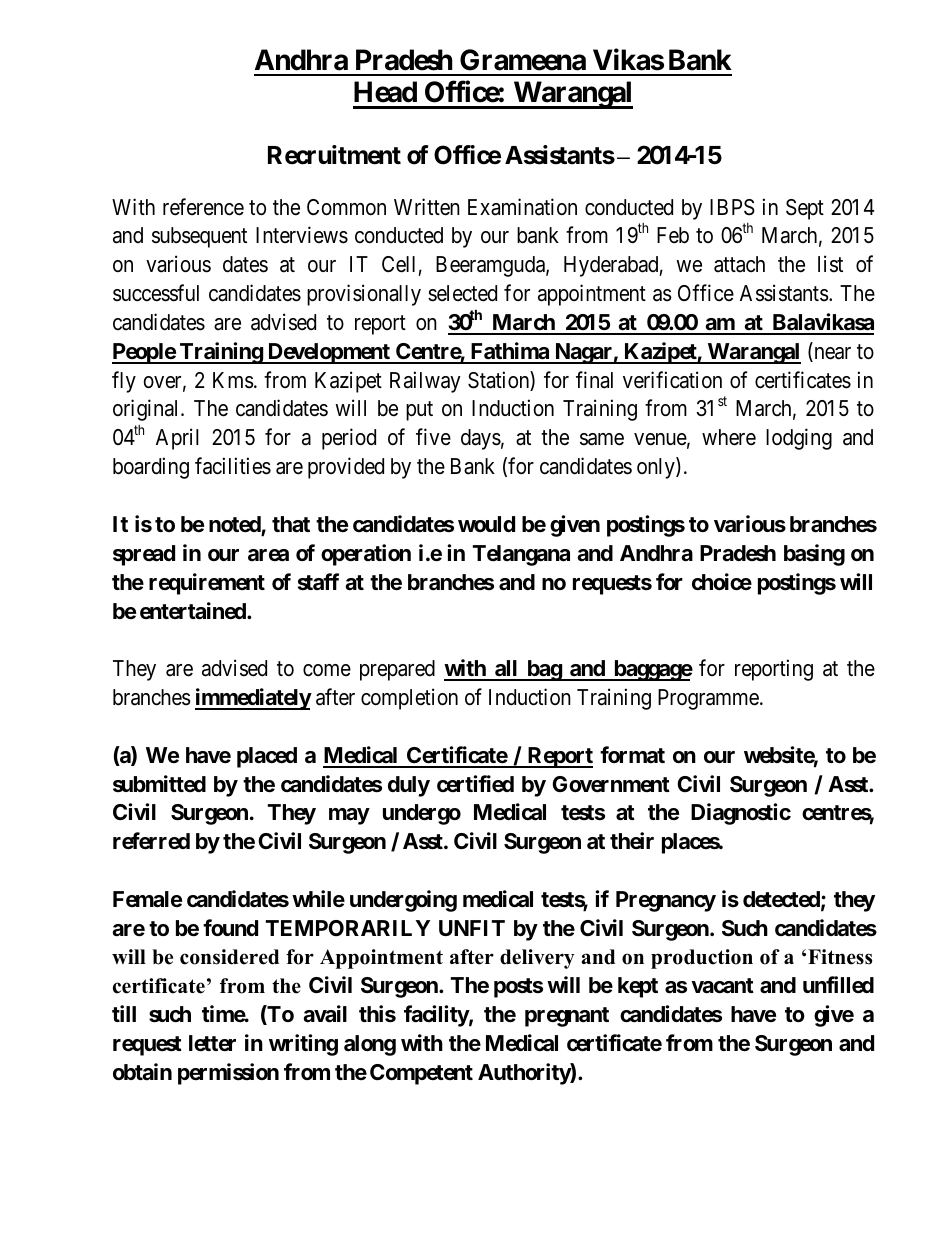 The image size is (952, 1233). I want to click on where, so click(729, 437).
